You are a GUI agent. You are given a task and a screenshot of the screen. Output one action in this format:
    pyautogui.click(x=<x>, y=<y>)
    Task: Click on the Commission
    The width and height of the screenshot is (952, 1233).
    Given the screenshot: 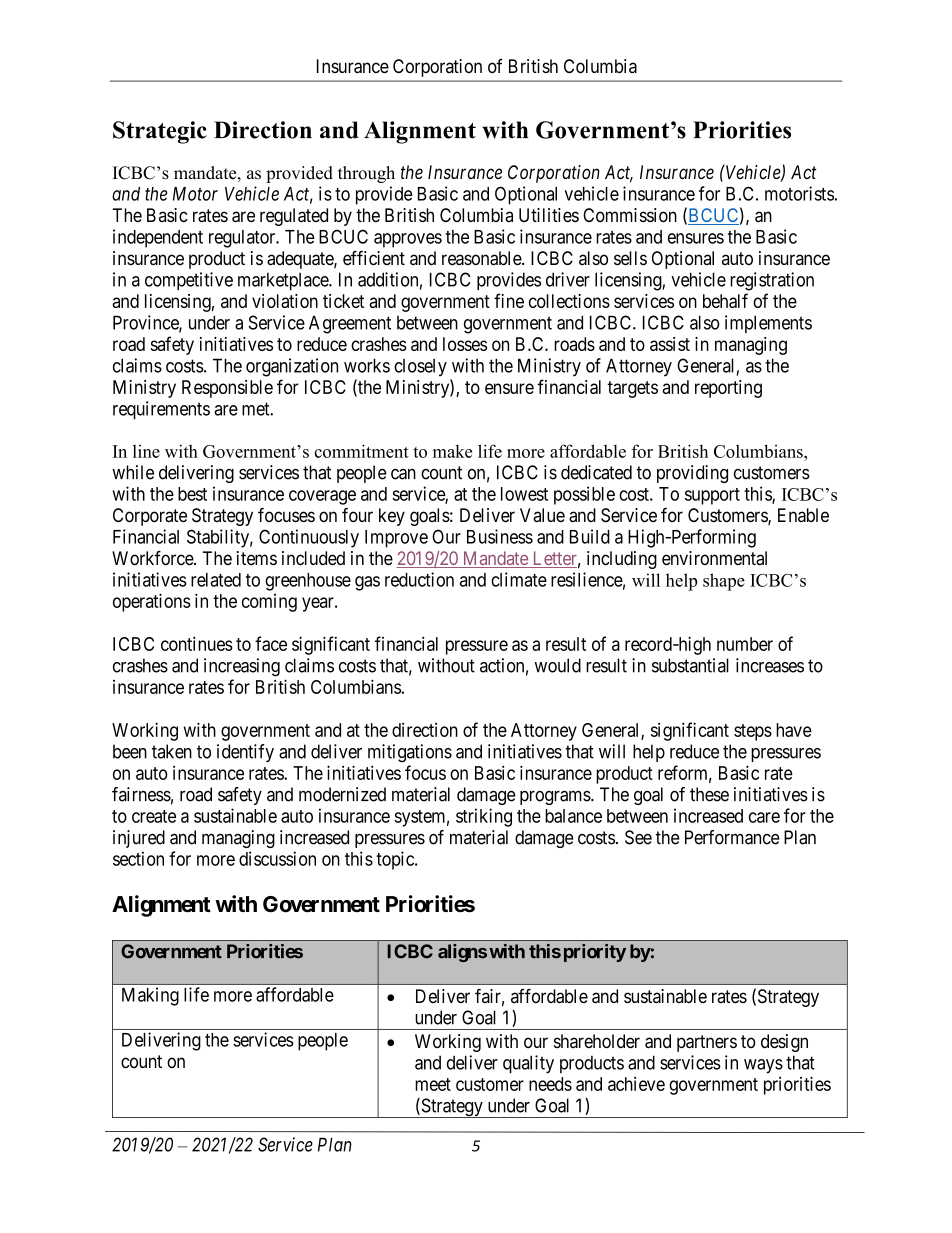 What is the action you would take?
    pyautogui.click(x=630, y=215)
